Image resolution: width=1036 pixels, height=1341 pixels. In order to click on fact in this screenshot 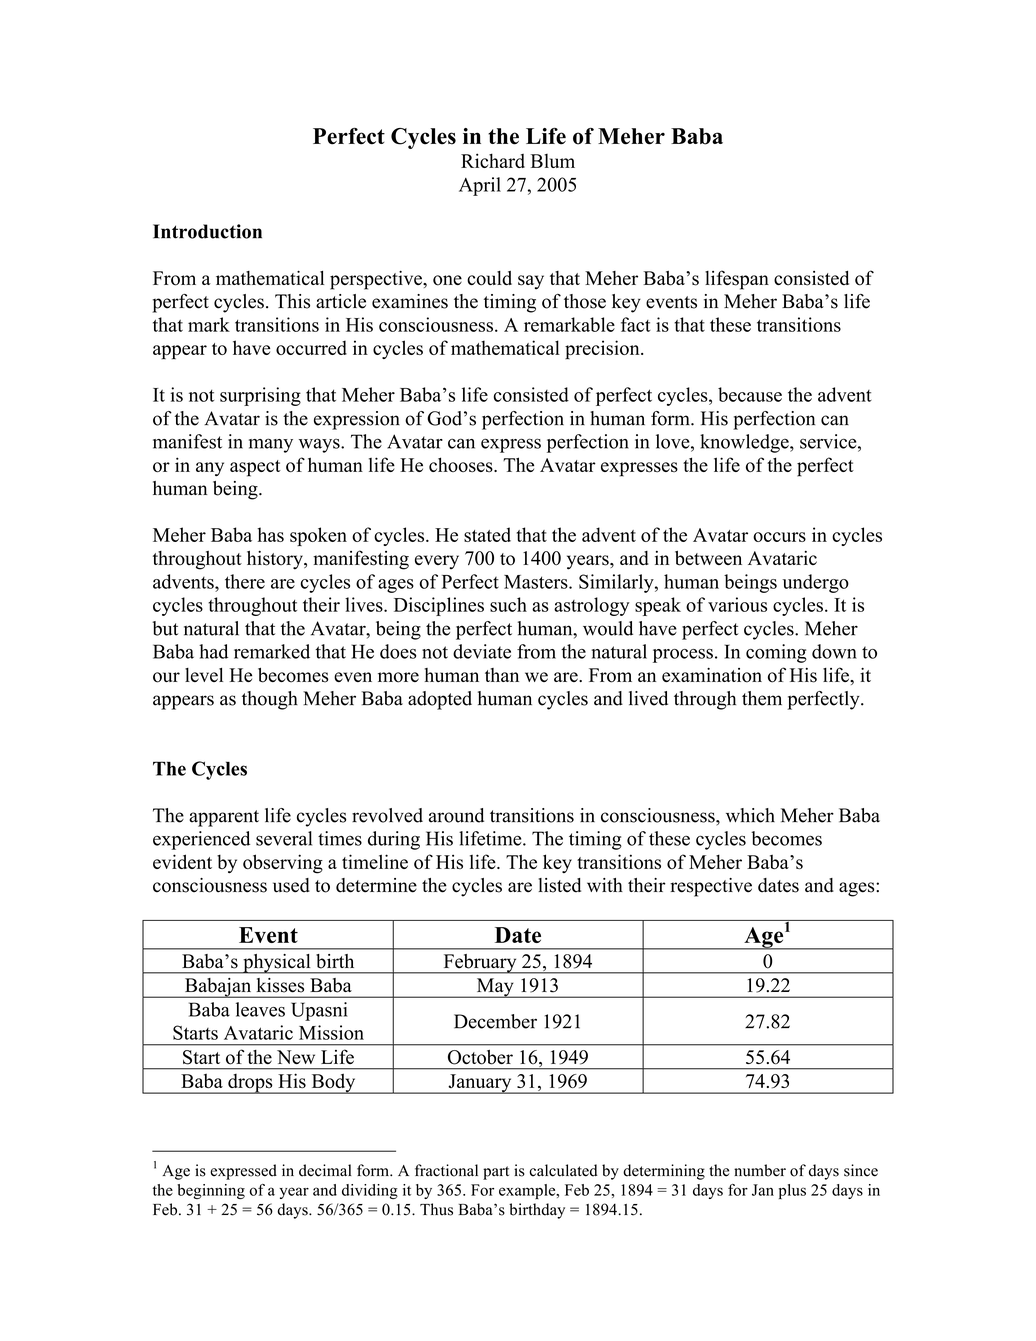, I will do `click(636, 324)`.
